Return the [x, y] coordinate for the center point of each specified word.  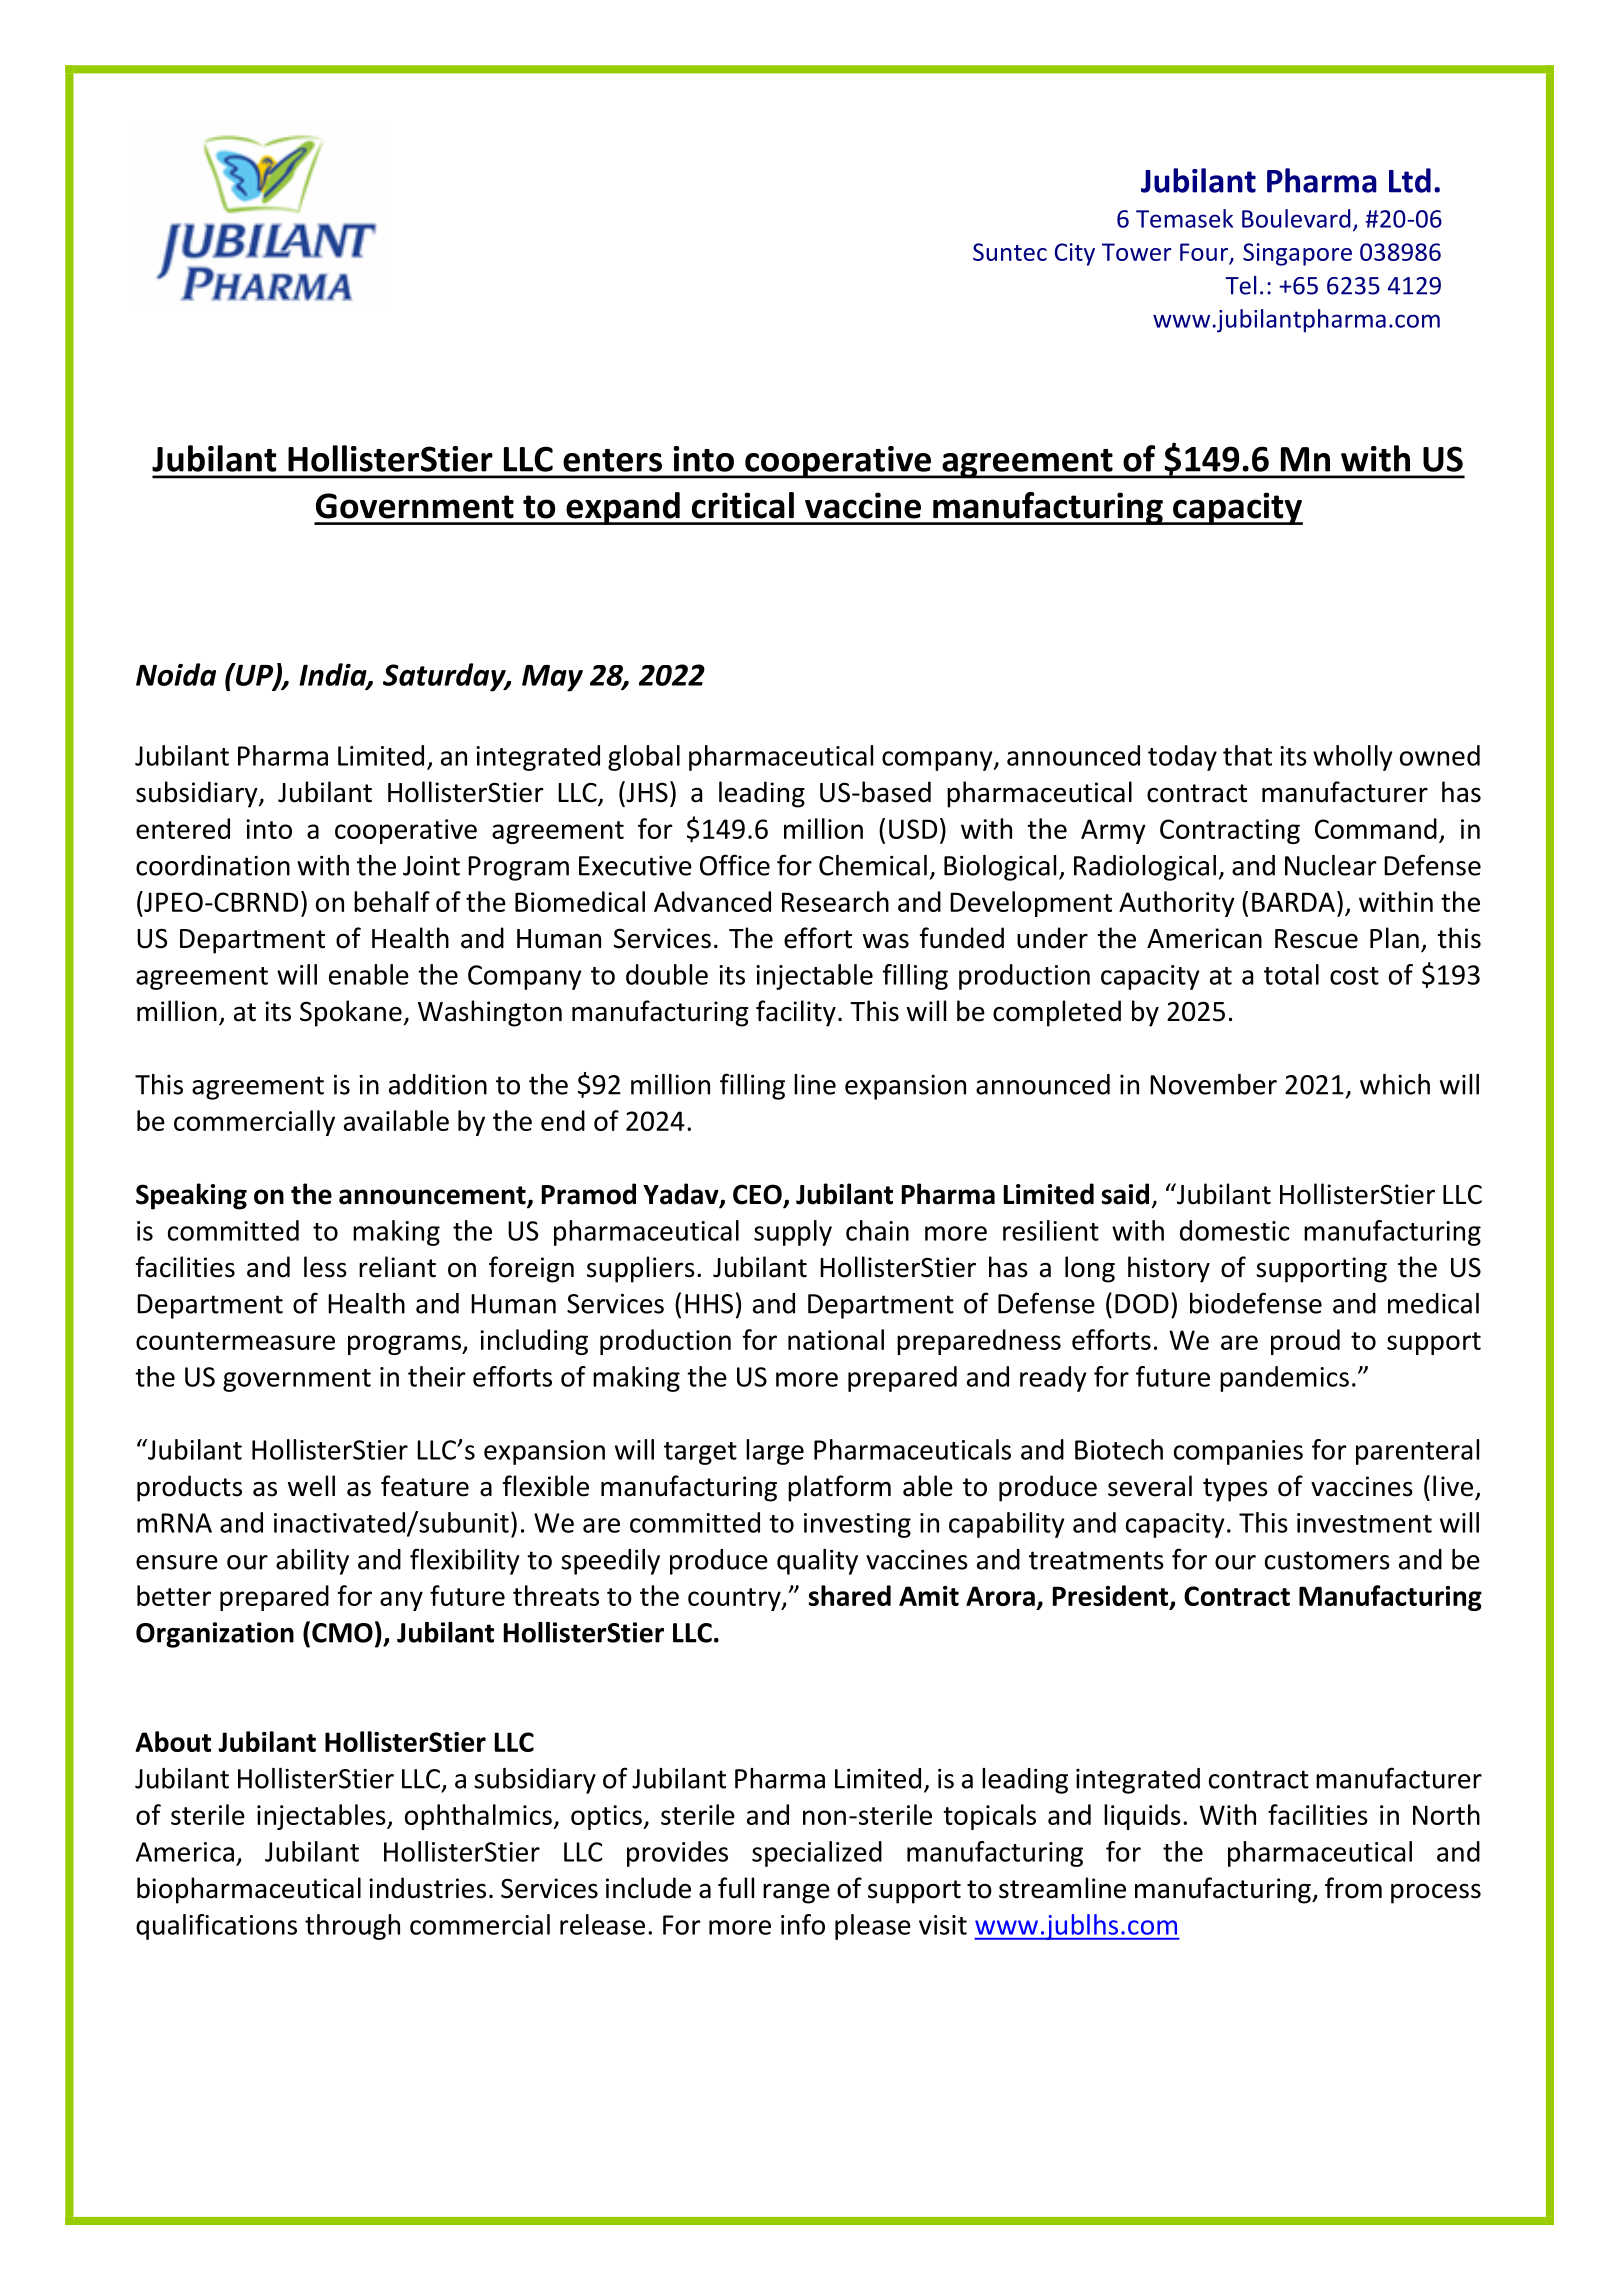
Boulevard [1296, 218]
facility [796, 1013]
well [311, 1486]
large [775, 1452]
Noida [176, 674]
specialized [817, 1854]
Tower [1136, 252]
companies [1238, 1452]
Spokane [351, 1013]
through [352, 1927]
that [1247, 755]
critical [743, 505]
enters [612, 460]
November [1213, 1084]
